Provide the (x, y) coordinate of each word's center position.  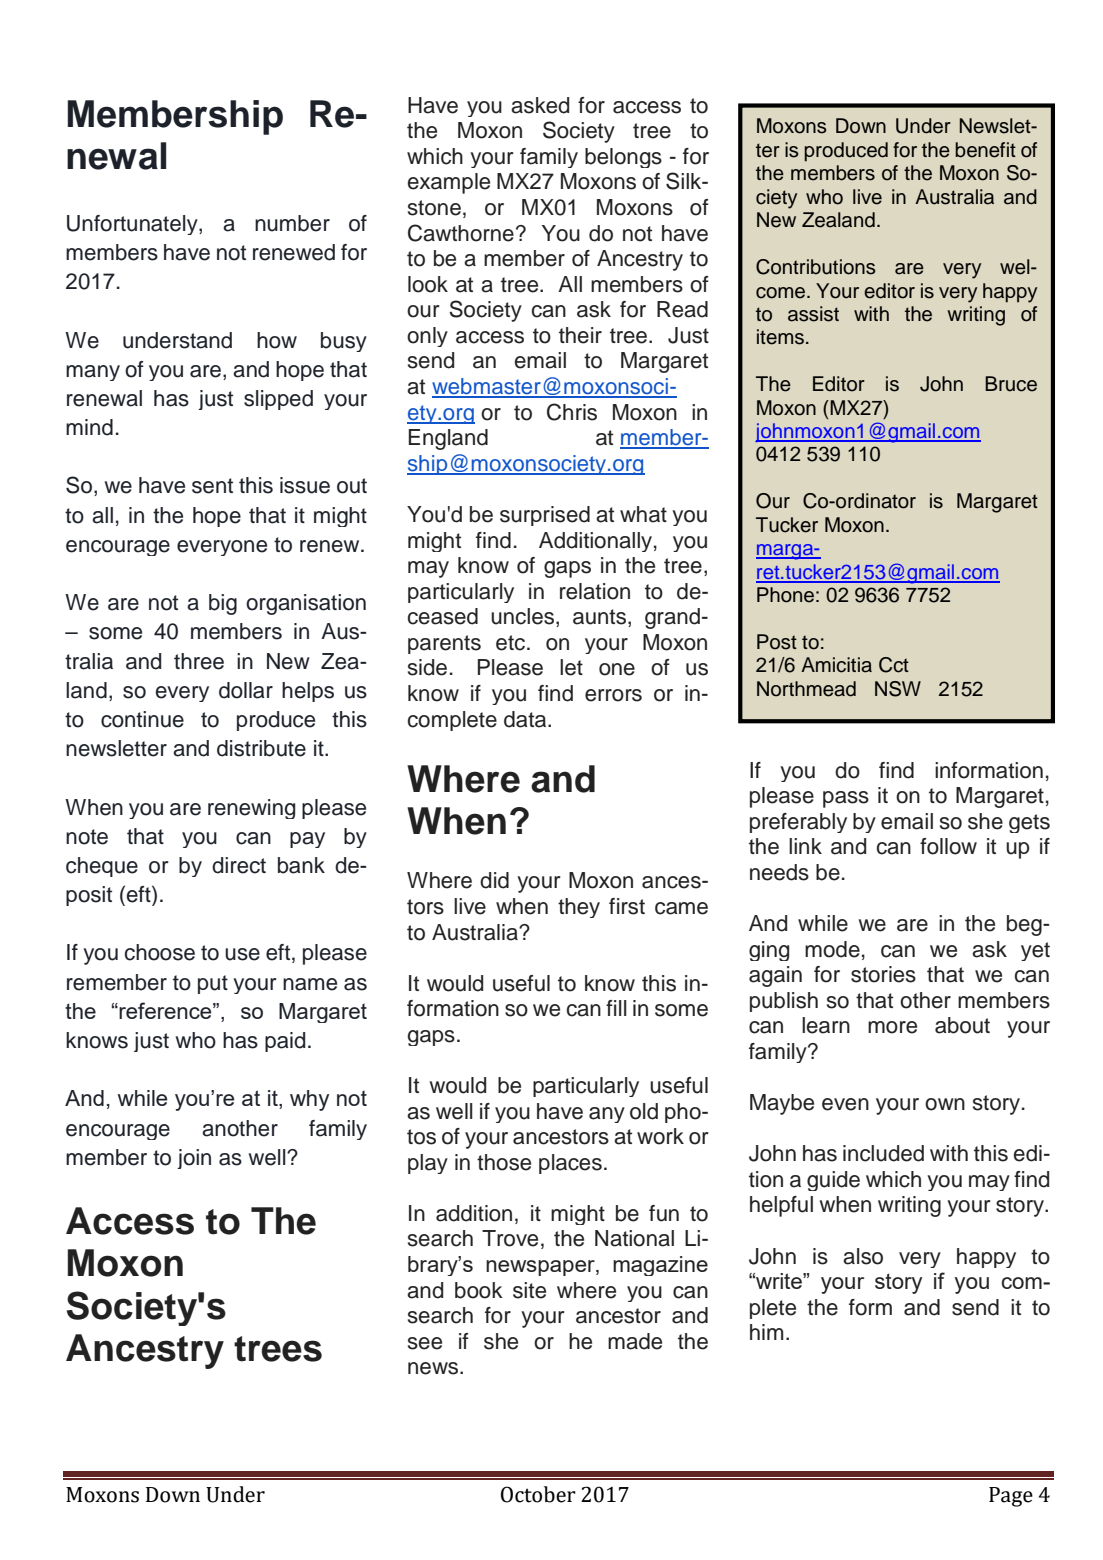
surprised (545, 516)
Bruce (1011, 384)
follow (948, 846)
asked (540, 105)
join (194, 1159)
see (425, 1343)
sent (212, 486)
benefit (985, 150)
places (570, 1164)
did (494, 880)
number (292, 223)
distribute (261, 748)
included (883, 1153)
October (538, 1494)
